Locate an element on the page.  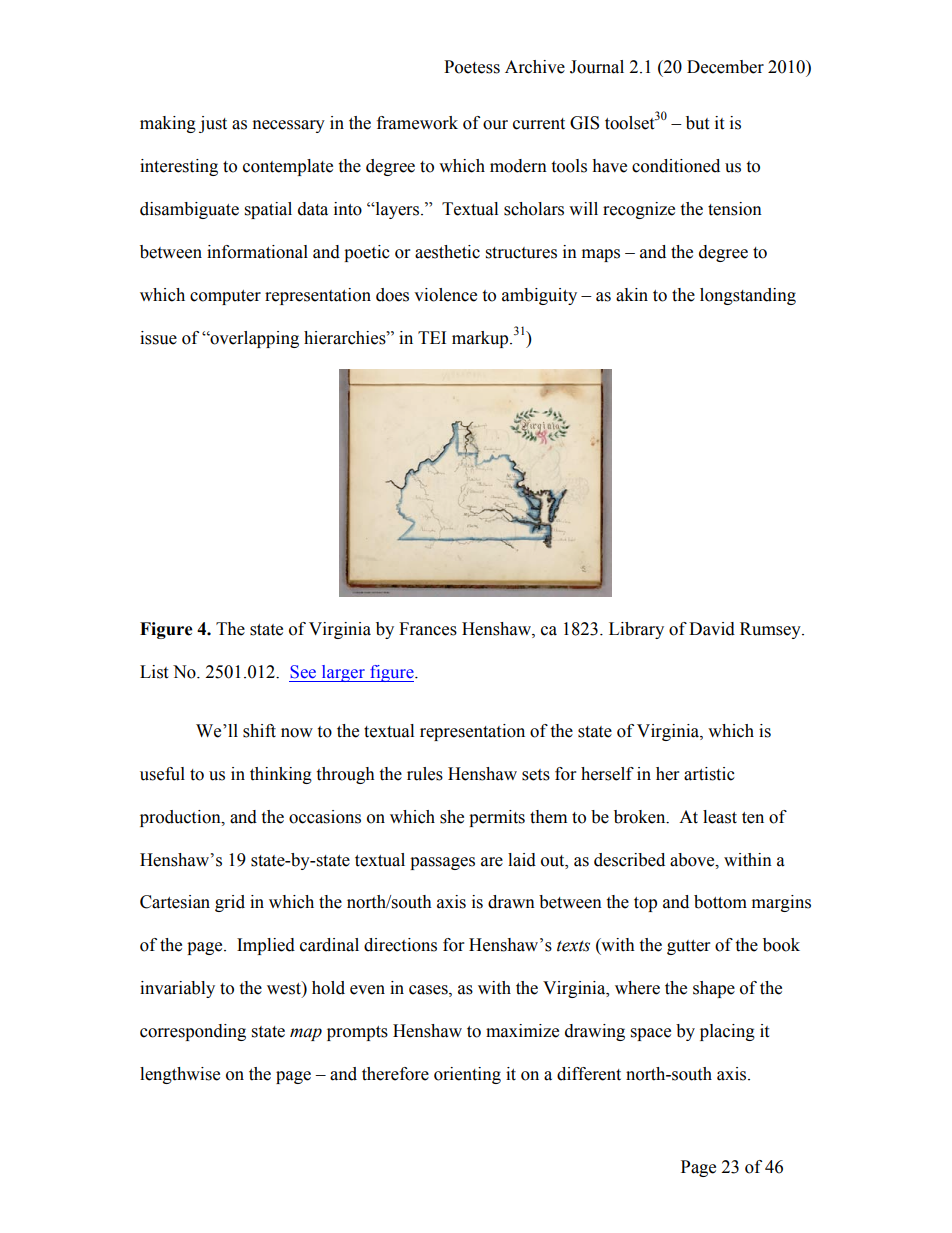
corresponding is located at coordinates (193, 1032).
